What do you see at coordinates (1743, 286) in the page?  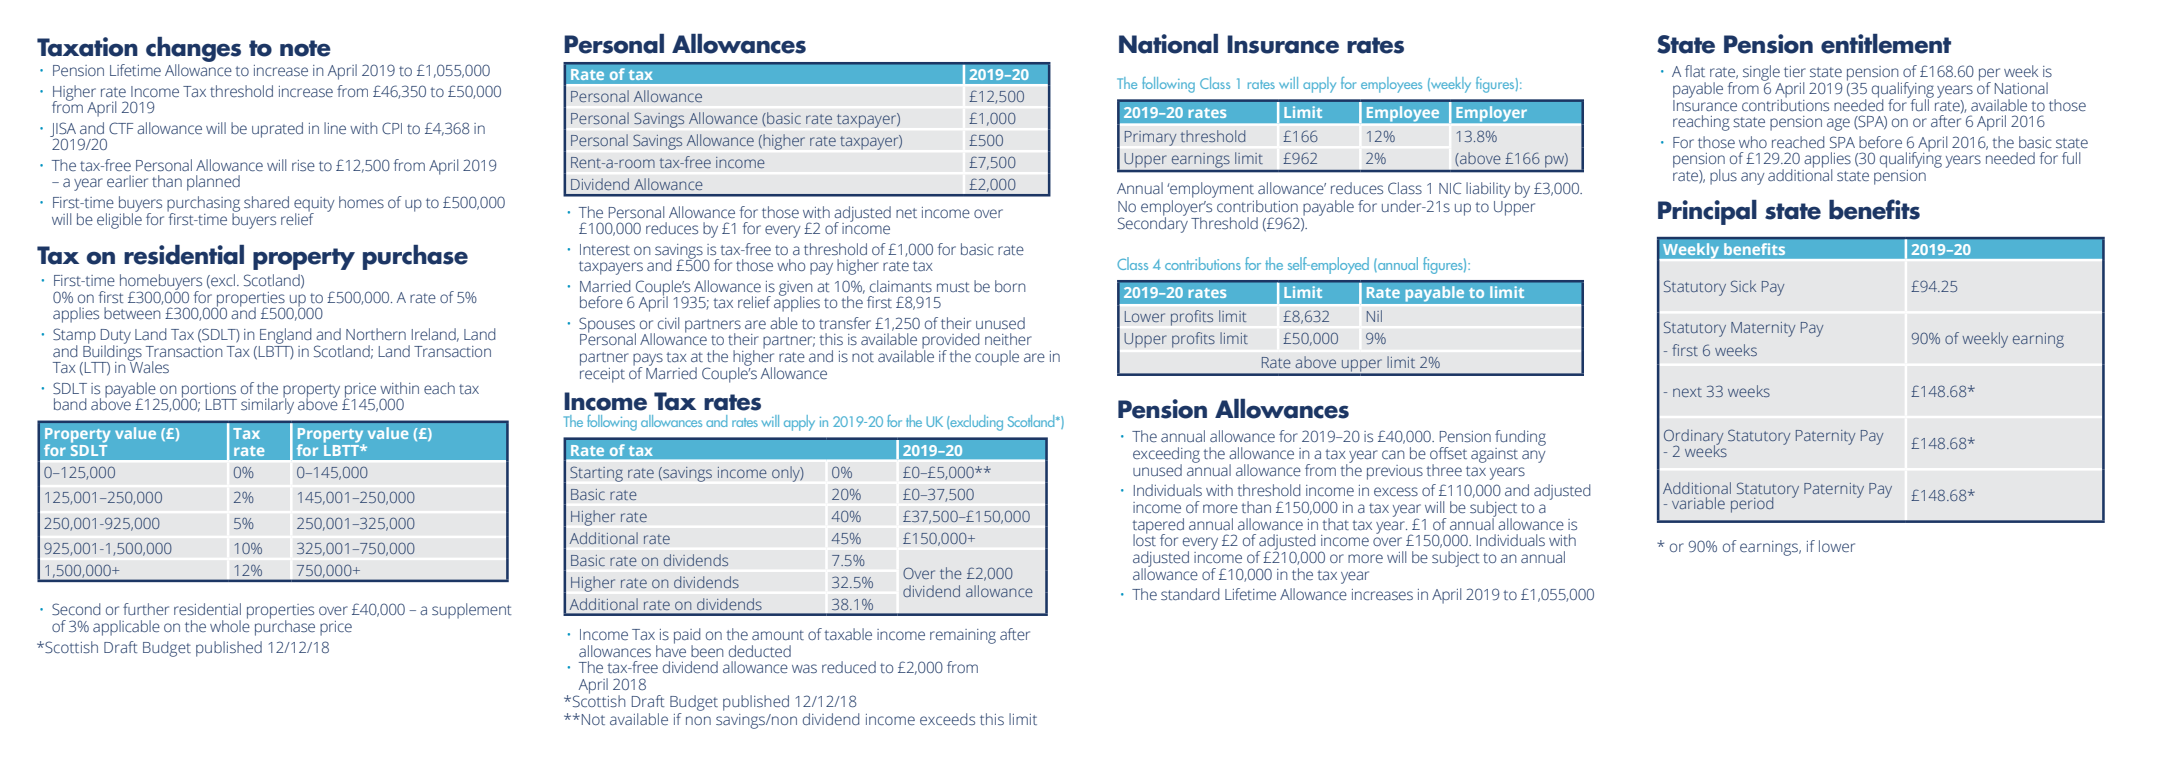 I see `Sick` at bounding box center [1743, 286].
